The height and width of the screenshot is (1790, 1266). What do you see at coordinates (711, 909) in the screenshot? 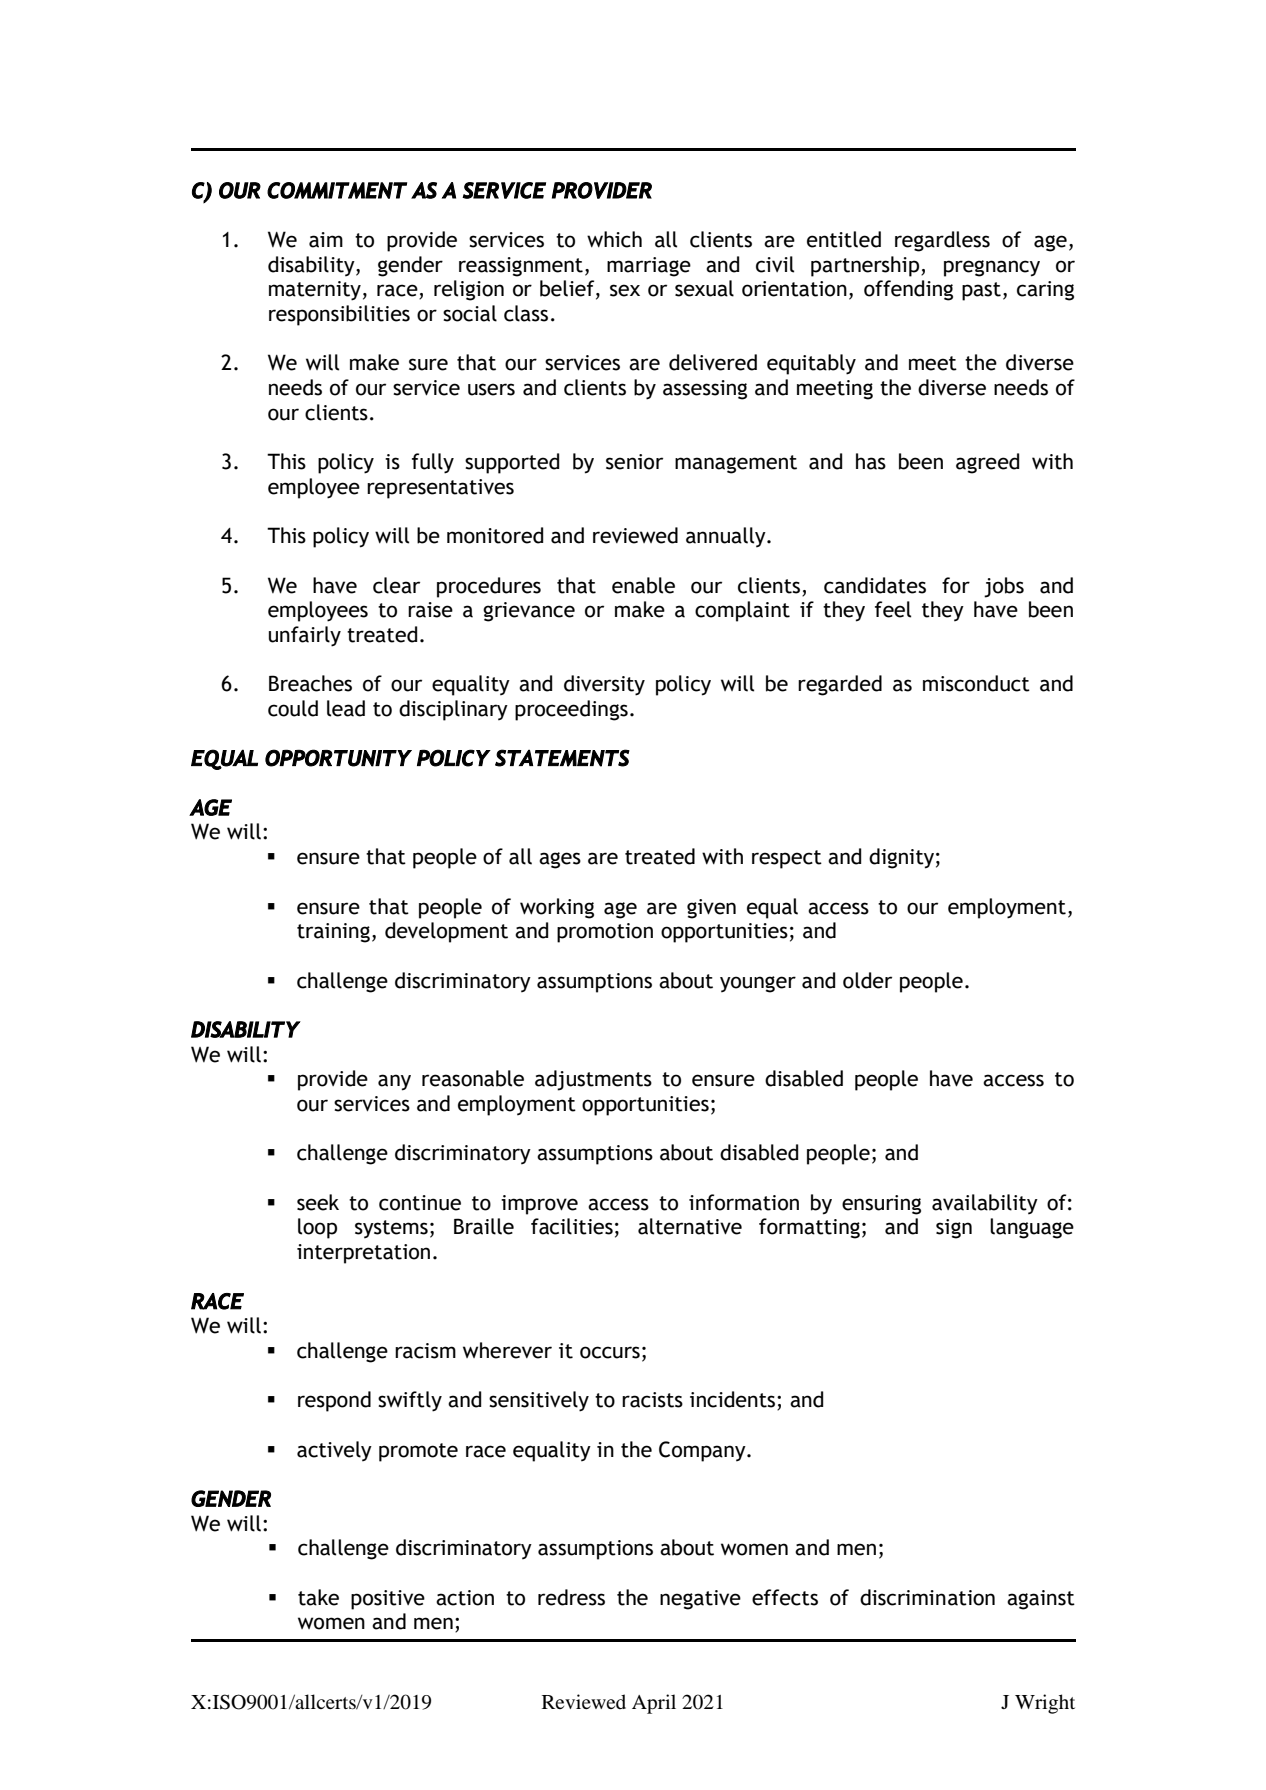
I see `given` at bounding box center [711, 909].
